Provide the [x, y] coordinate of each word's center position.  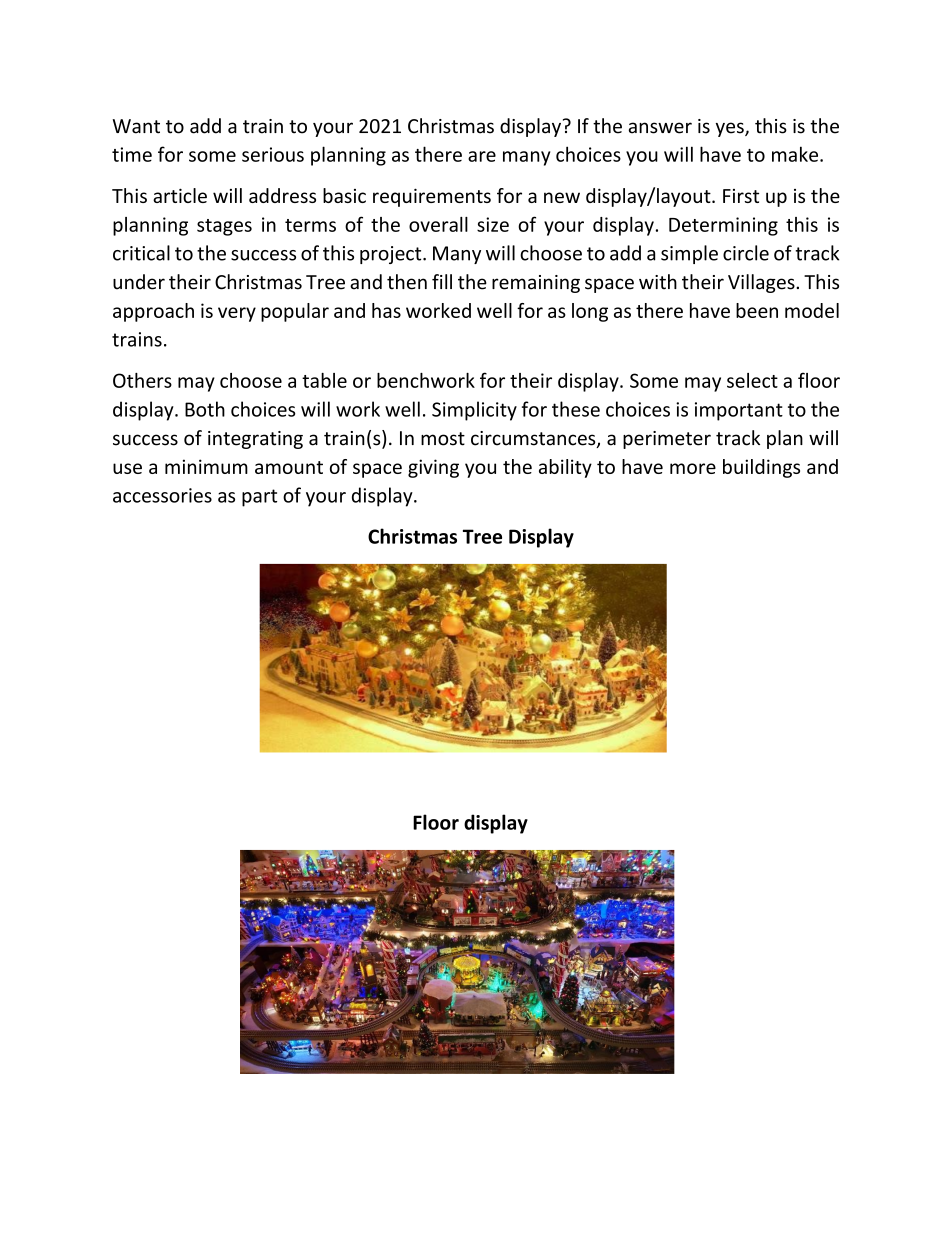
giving [433, 468]
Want [136, 126]
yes [731, 129]
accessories [162, 495]
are [482, 156]
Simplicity [474, 411]
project [392, 255]
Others [142, 380]
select [752, 380]
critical [141, 253]
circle [746, 253]
